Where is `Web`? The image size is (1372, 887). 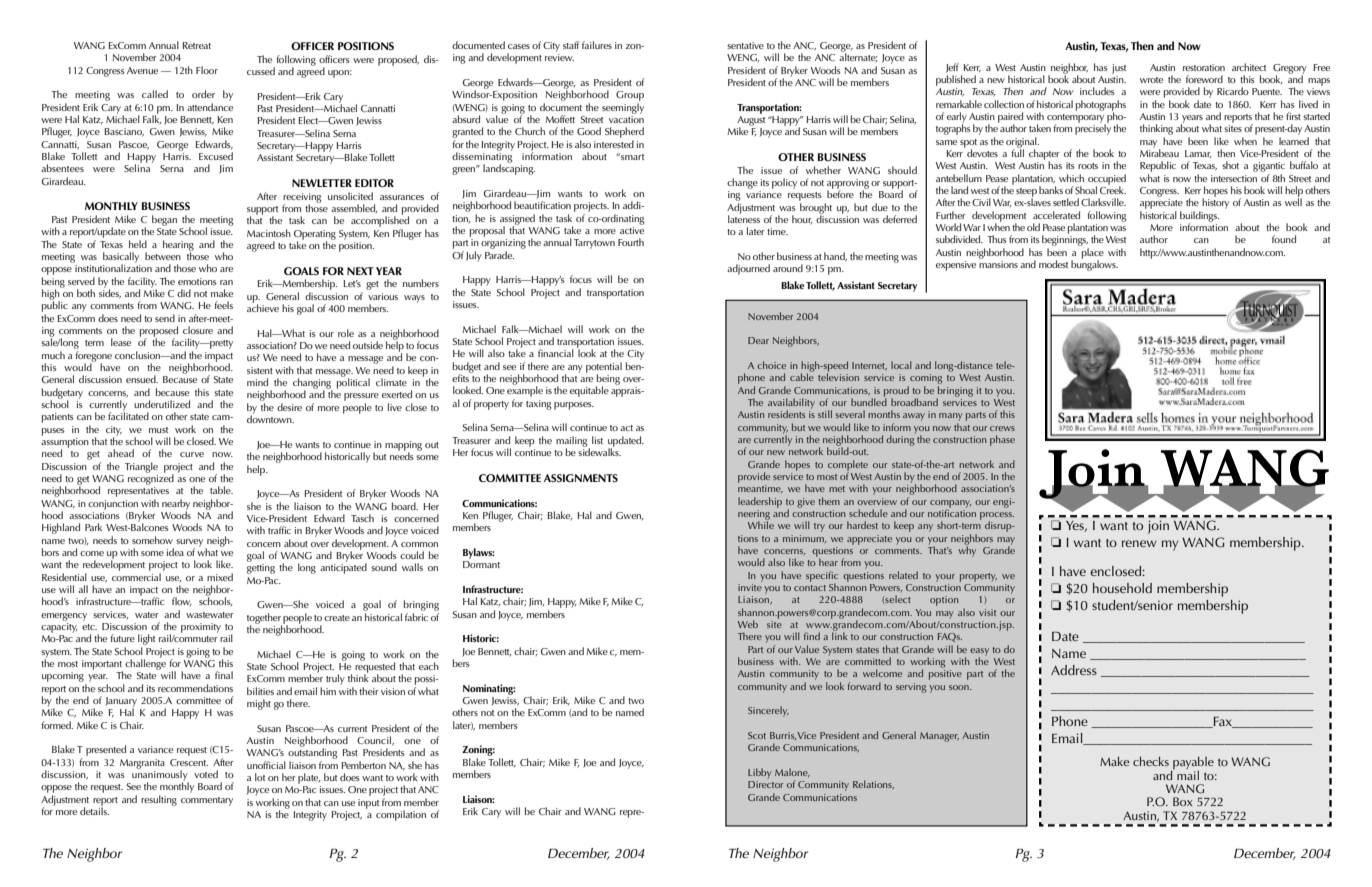 Web is located at coordinates (748, 624).
